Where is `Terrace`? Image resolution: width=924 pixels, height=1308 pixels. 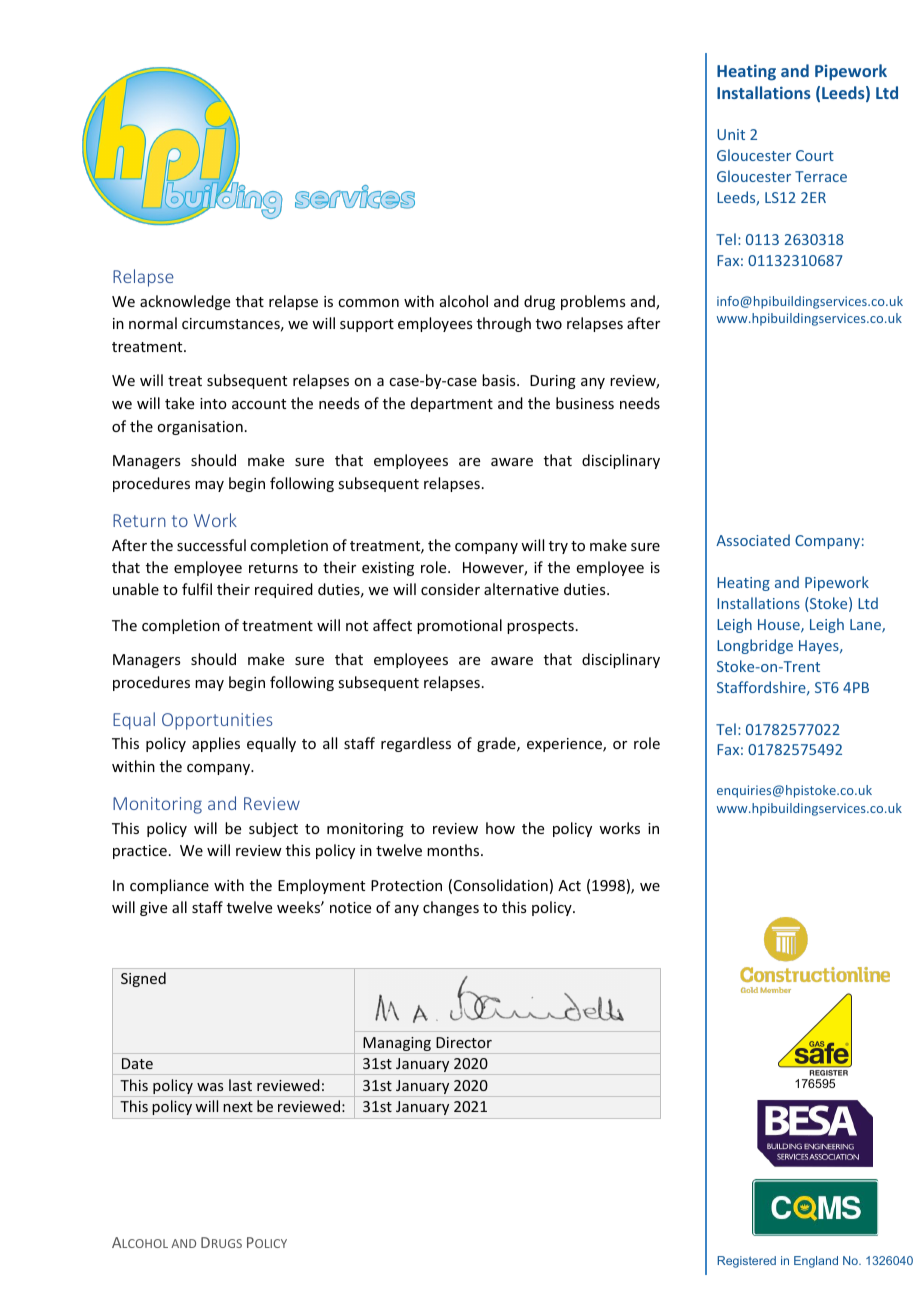
Terrace is located at coordinates (821, 176).
